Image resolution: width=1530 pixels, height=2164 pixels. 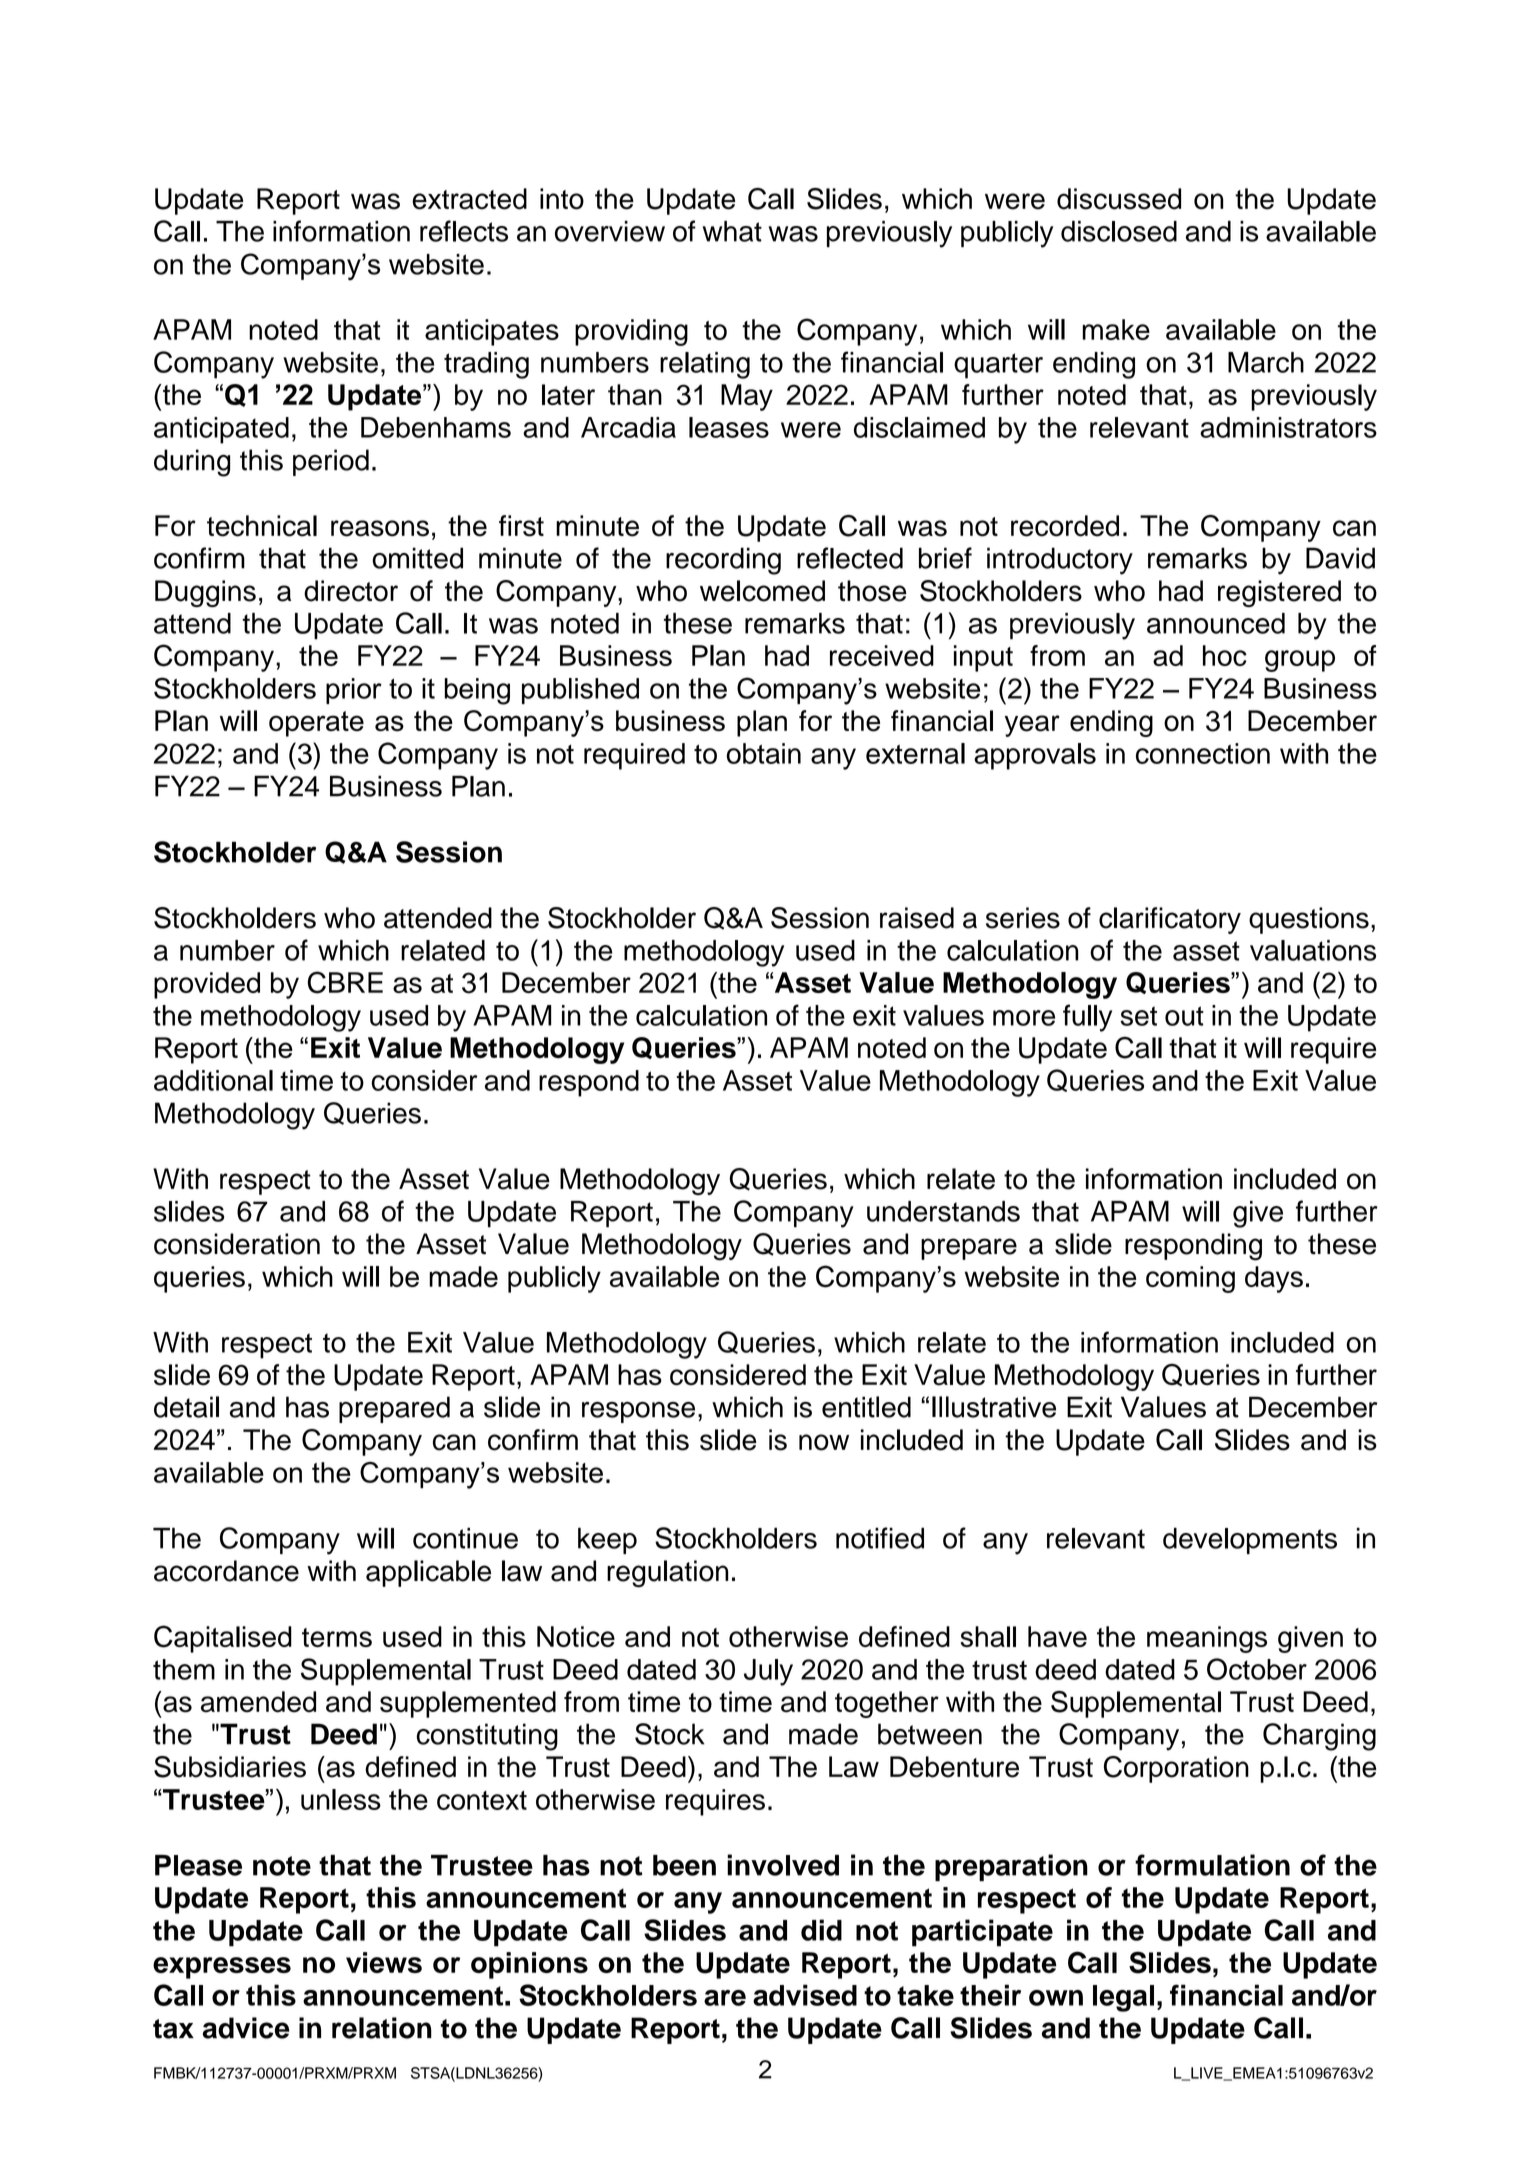 I want to click on reflects, so click(x=464, y=231).
